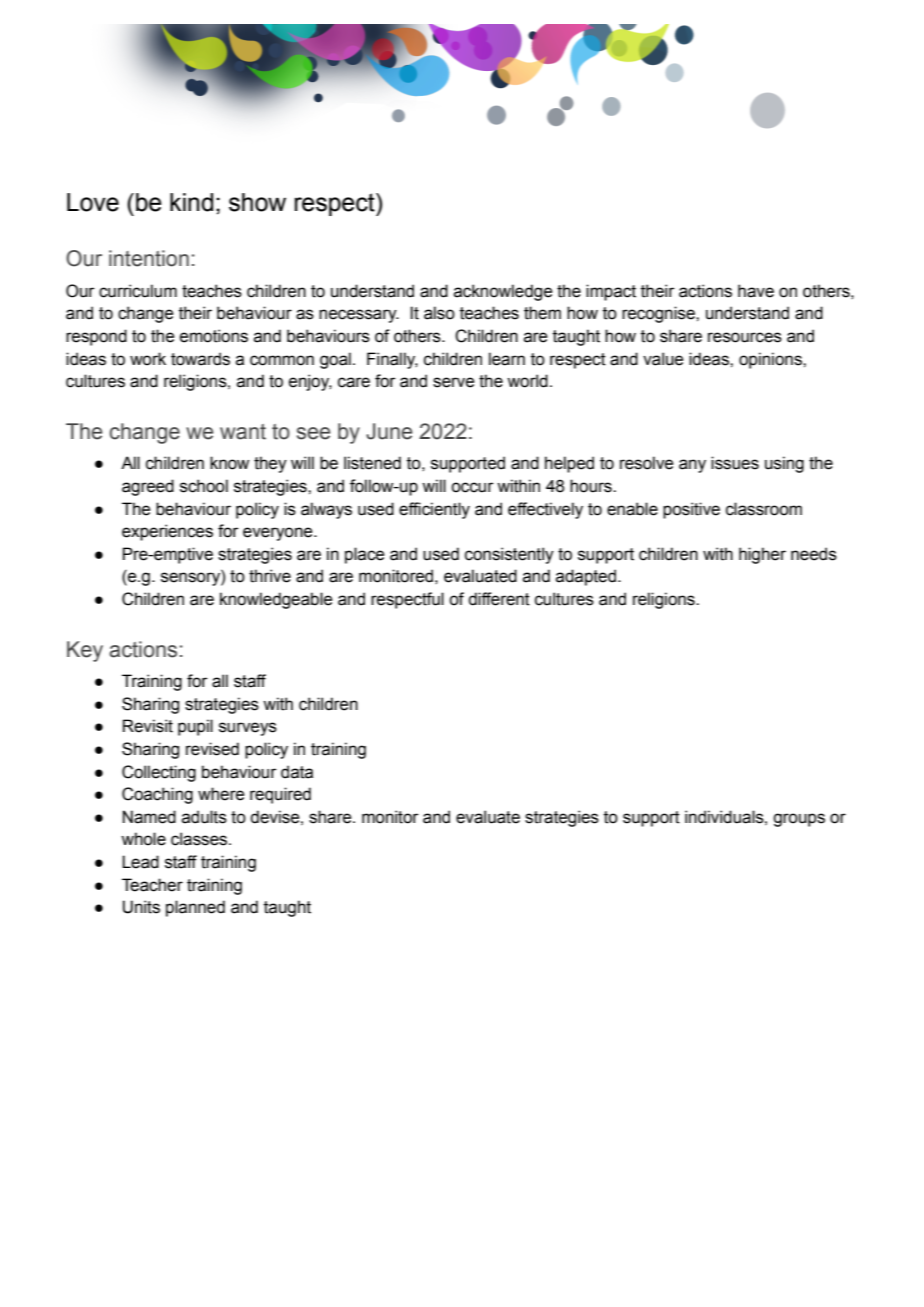  Describe the element at coordinates (509, 555) in the screenshot. I see `consistently` at that location.
